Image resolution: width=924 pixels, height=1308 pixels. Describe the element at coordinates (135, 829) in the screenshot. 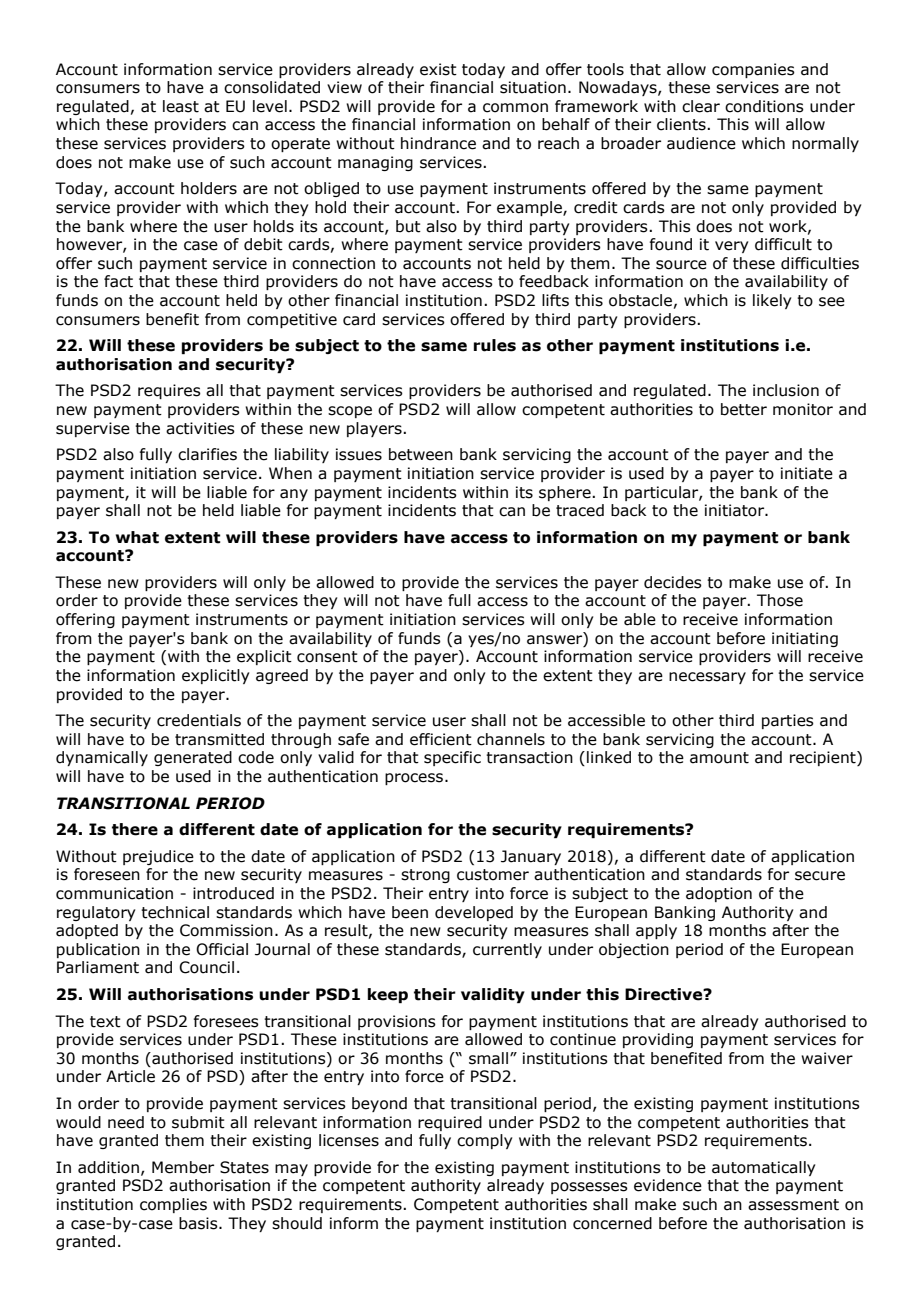

I see `there` at that location.
